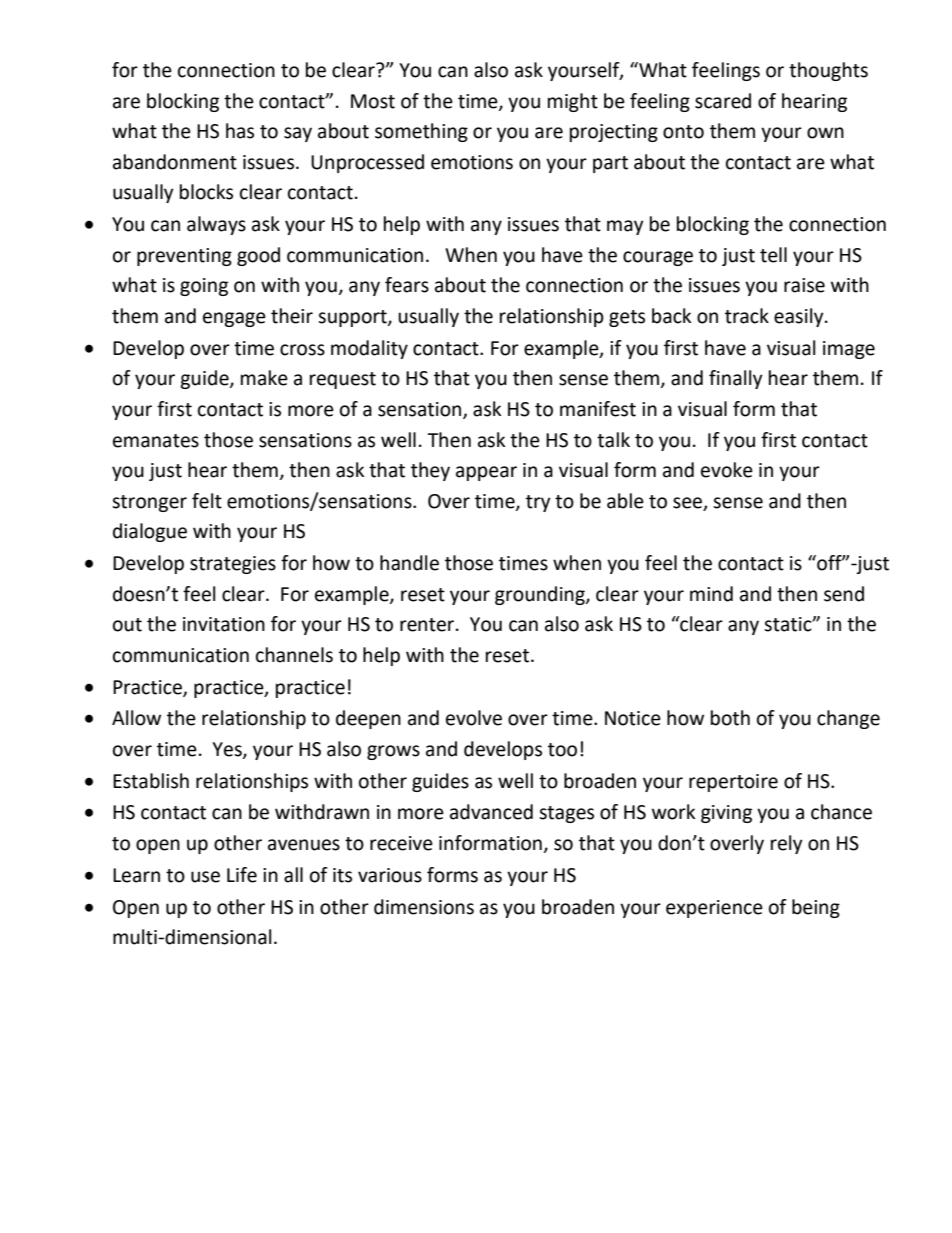 The image size is (952, 1233). What do you see at coordinates (207, 501) in the document?
I see `felt` at bounding box center [207, 501].
